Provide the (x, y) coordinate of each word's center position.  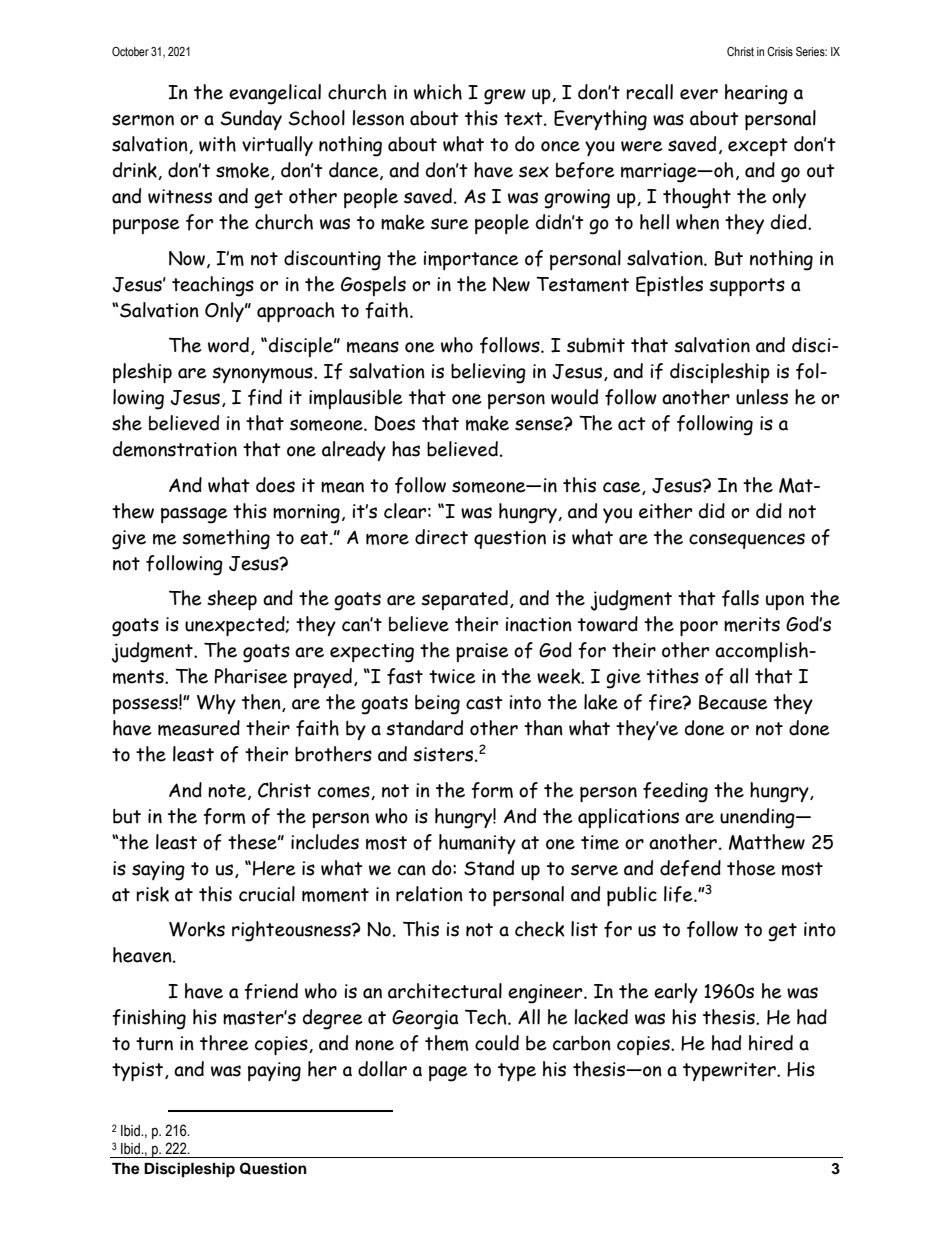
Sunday (251, 120)
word (228, 345)
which (438, 92)
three (224, 1043)
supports (747, 287)
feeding (675, 792)
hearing (756, 94)
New (511, 284)
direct (441, 537)
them (446, 1043)
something (226, 539)
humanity (477, 844)
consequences (747, 541)
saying (158, 871)
